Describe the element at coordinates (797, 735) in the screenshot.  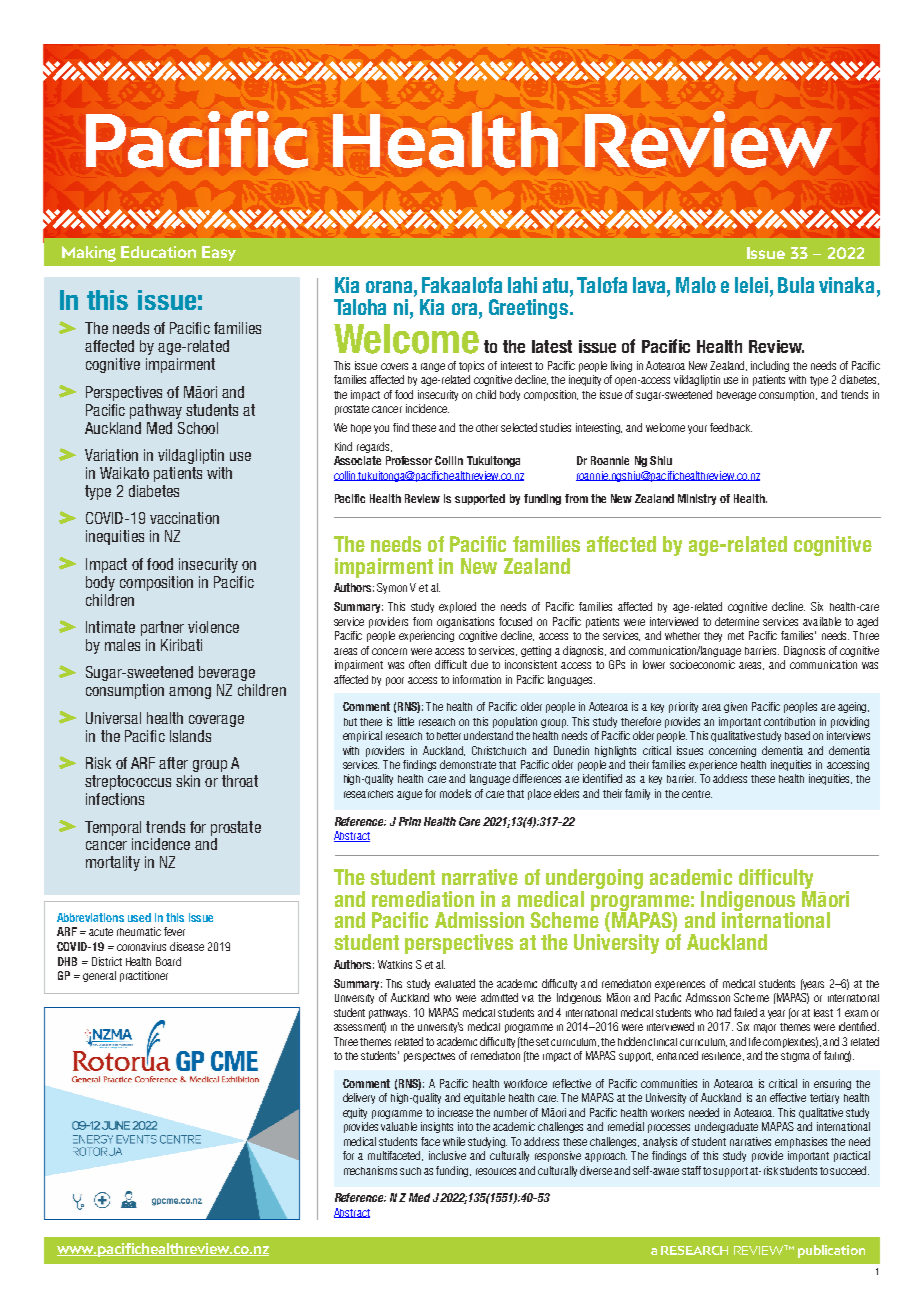
I see `based` at that location.
